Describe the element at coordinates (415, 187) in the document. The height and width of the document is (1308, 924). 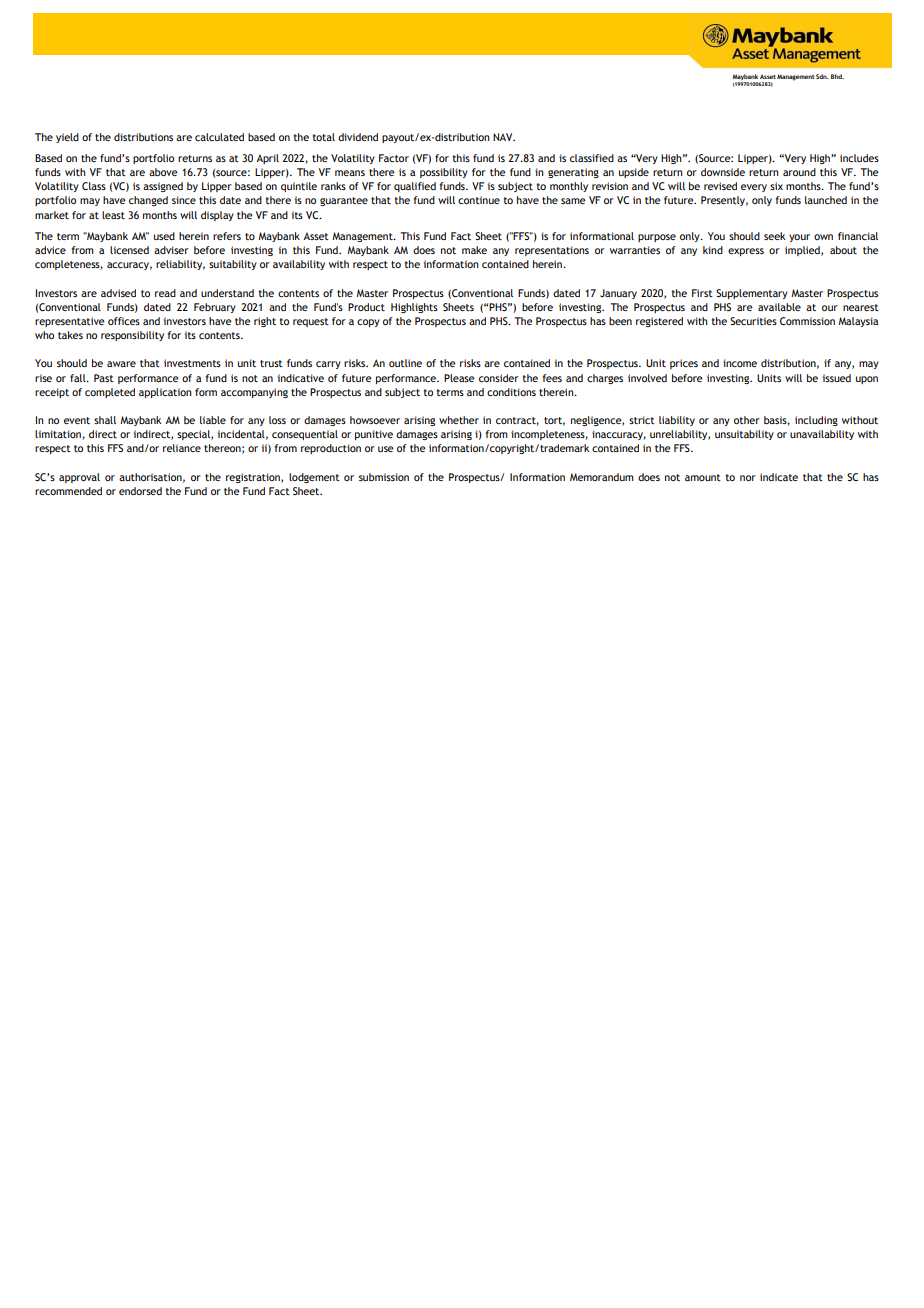
I see `qualified` at that location.
